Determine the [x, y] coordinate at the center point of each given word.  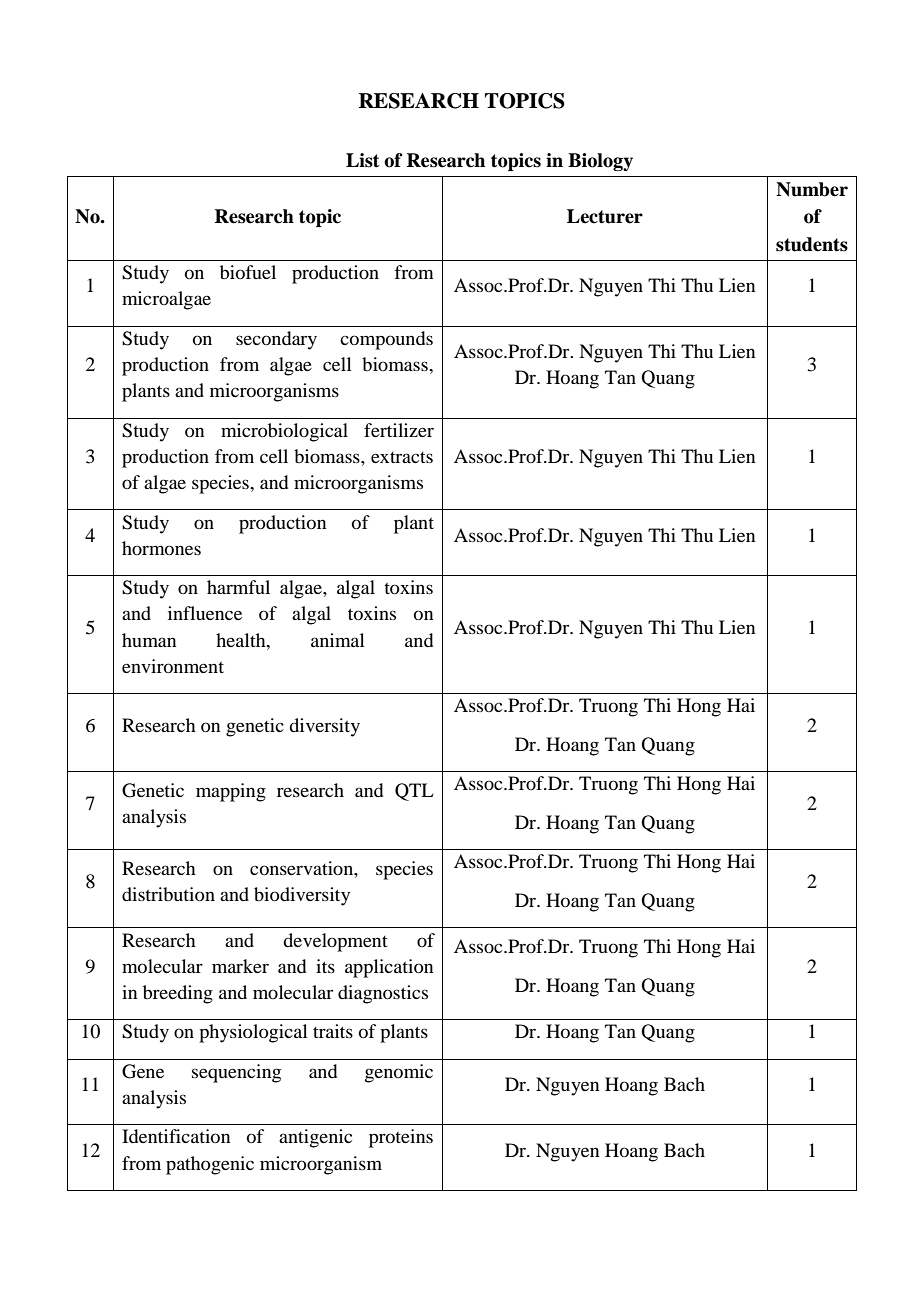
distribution [168, 894]
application [389, 968]
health [242, 640]
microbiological [284, 432]
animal [338, 640]
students [812, 244]
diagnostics [383, 994]
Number [812, 189]
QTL [414, 792]
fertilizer [399, 430]
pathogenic [210, 1165]
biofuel [248, 272]
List [363, 160]
